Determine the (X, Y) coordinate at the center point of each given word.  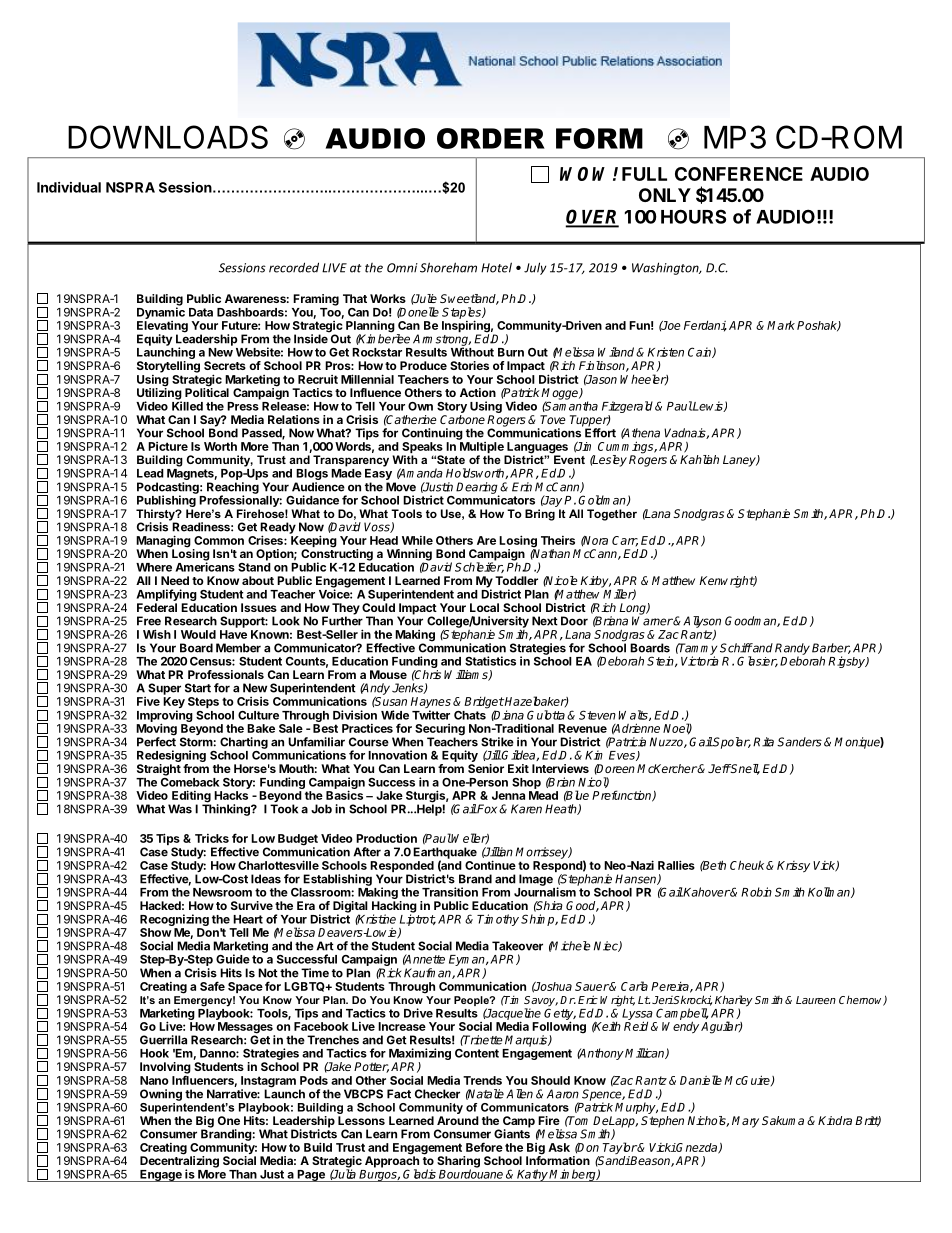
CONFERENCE (739, 174)
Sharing (458, 1163)
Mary (745, 1122)
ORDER (491, 138)
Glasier (757, 661)
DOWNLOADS (168, 137)
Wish (157, 634)
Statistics (490, 661)
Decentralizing (179, 1162)
